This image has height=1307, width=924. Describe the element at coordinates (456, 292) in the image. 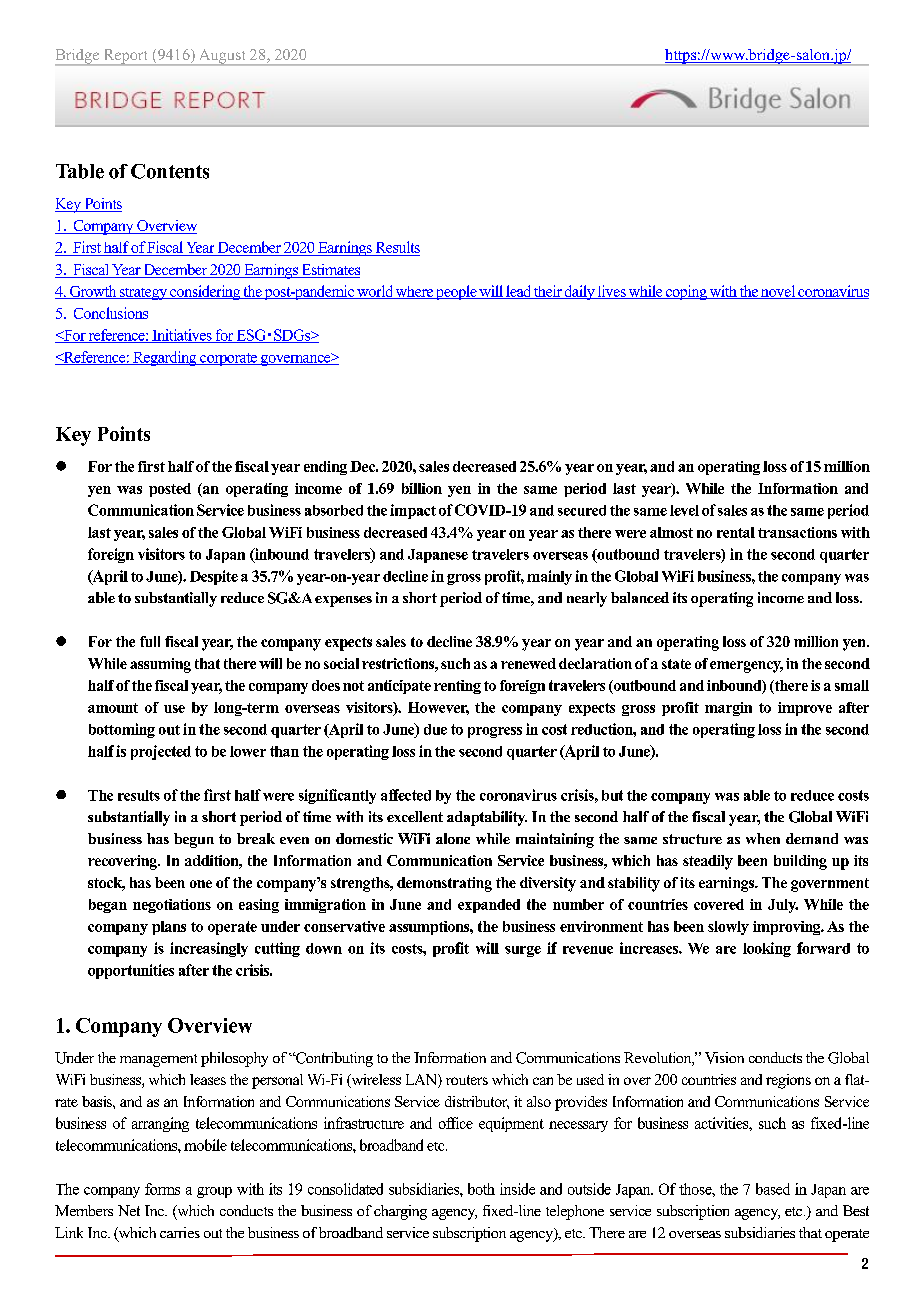

I see `people` at that location.
